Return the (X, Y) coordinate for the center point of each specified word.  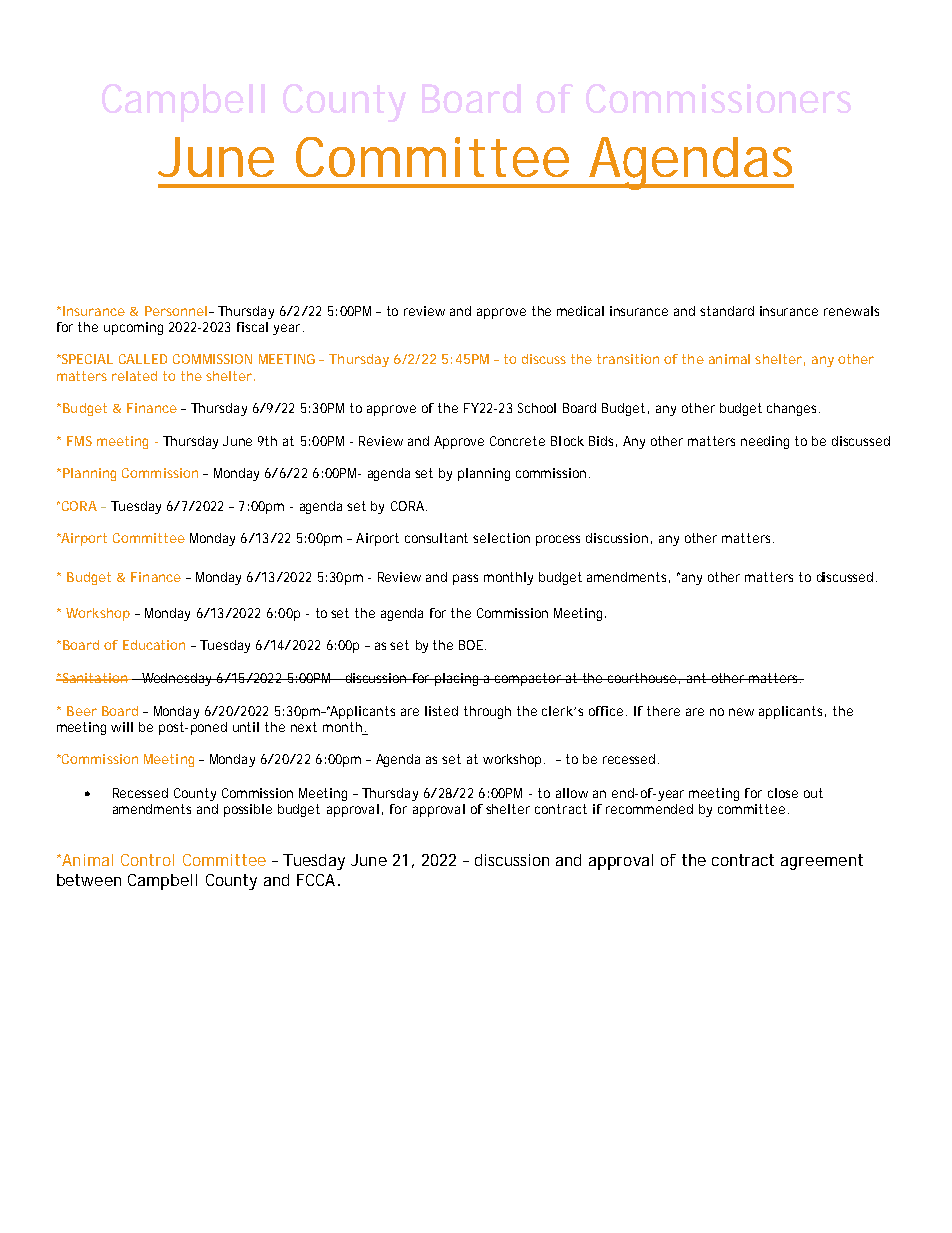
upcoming (133, 328)
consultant (436, 538)
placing (457, 679)
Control (147, 860)
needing (765, 442)
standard (727, 311)
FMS (79, 441)
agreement (822, 862)
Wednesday (177, 679)
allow (572, 793)
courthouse (642, 678)
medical (580, 311)
